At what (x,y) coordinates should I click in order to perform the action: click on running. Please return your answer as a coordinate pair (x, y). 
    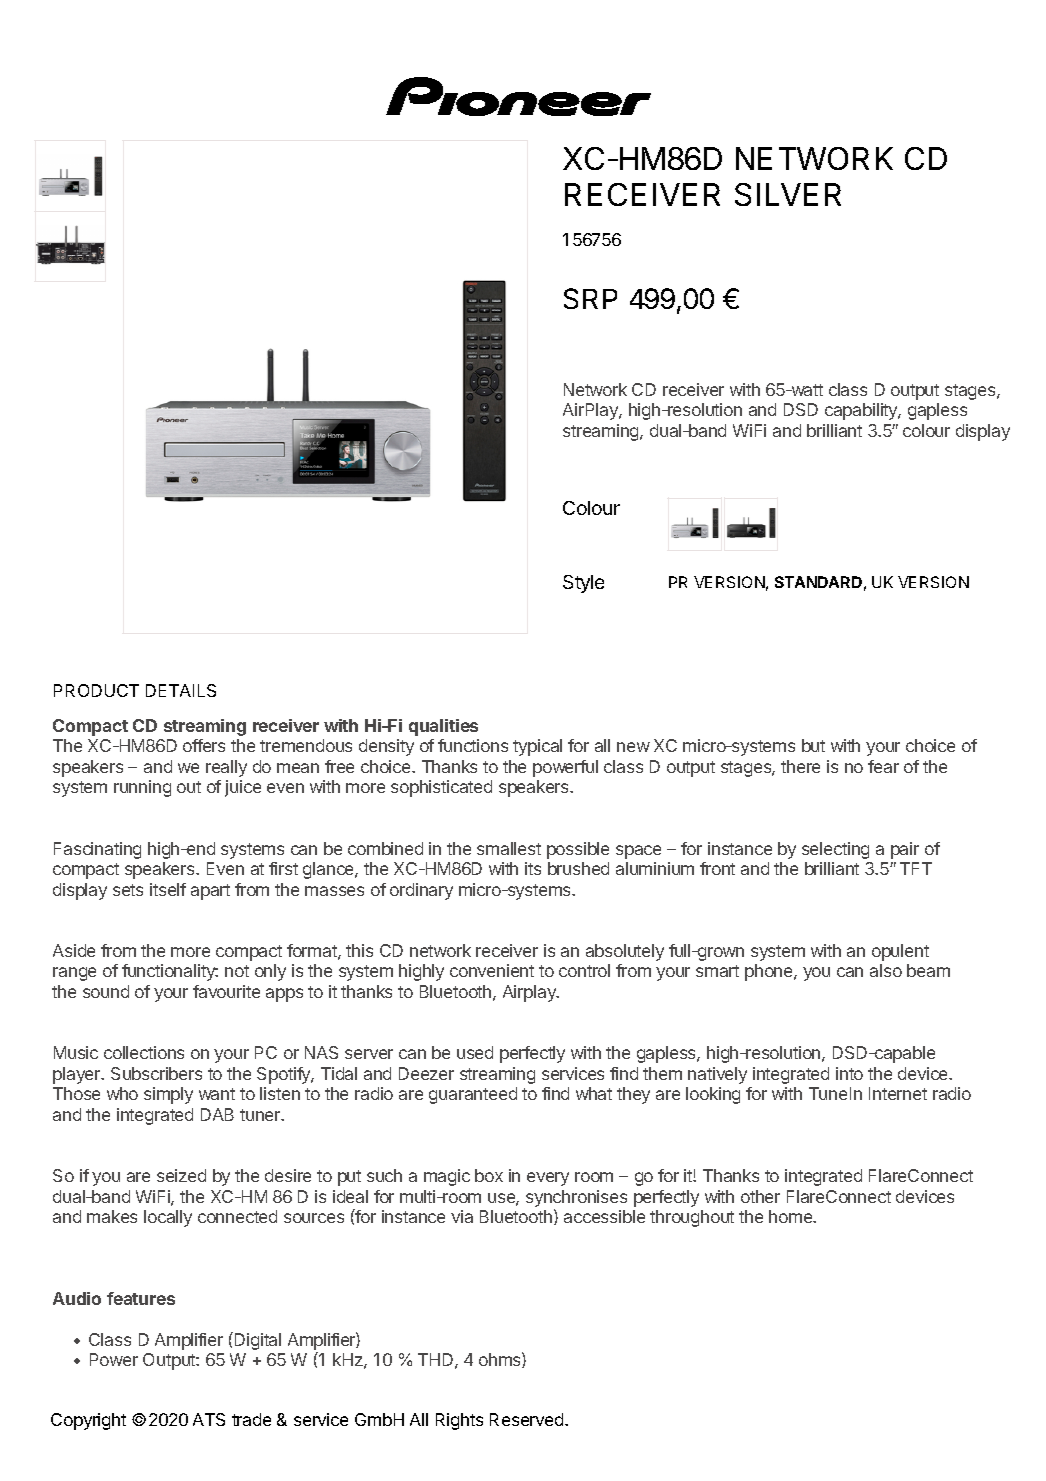
    Looking at the image, I should click on (142, 788).
